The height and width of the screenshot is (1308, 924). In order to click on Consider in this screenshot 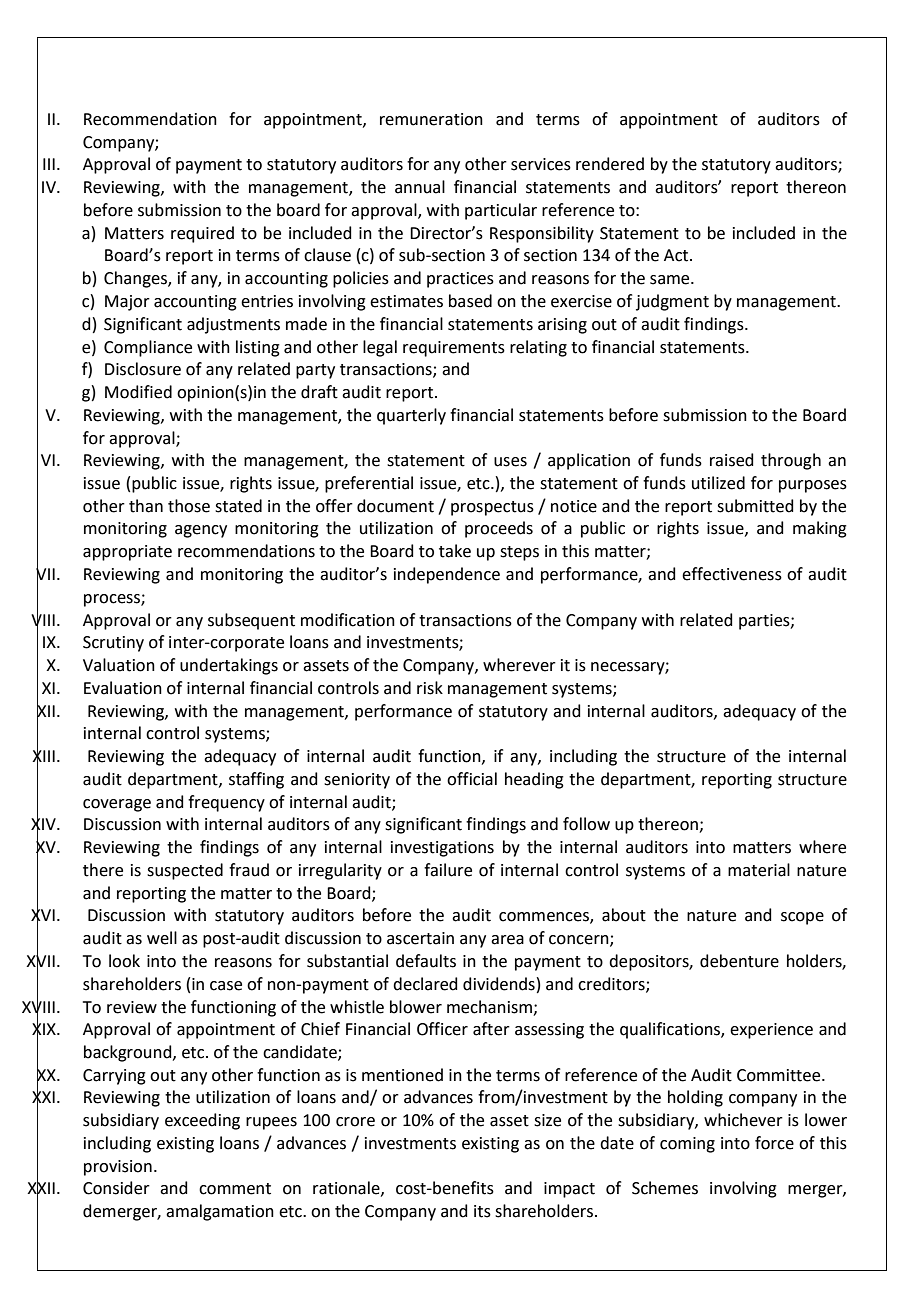, I will do `click(116, 1188)`.
